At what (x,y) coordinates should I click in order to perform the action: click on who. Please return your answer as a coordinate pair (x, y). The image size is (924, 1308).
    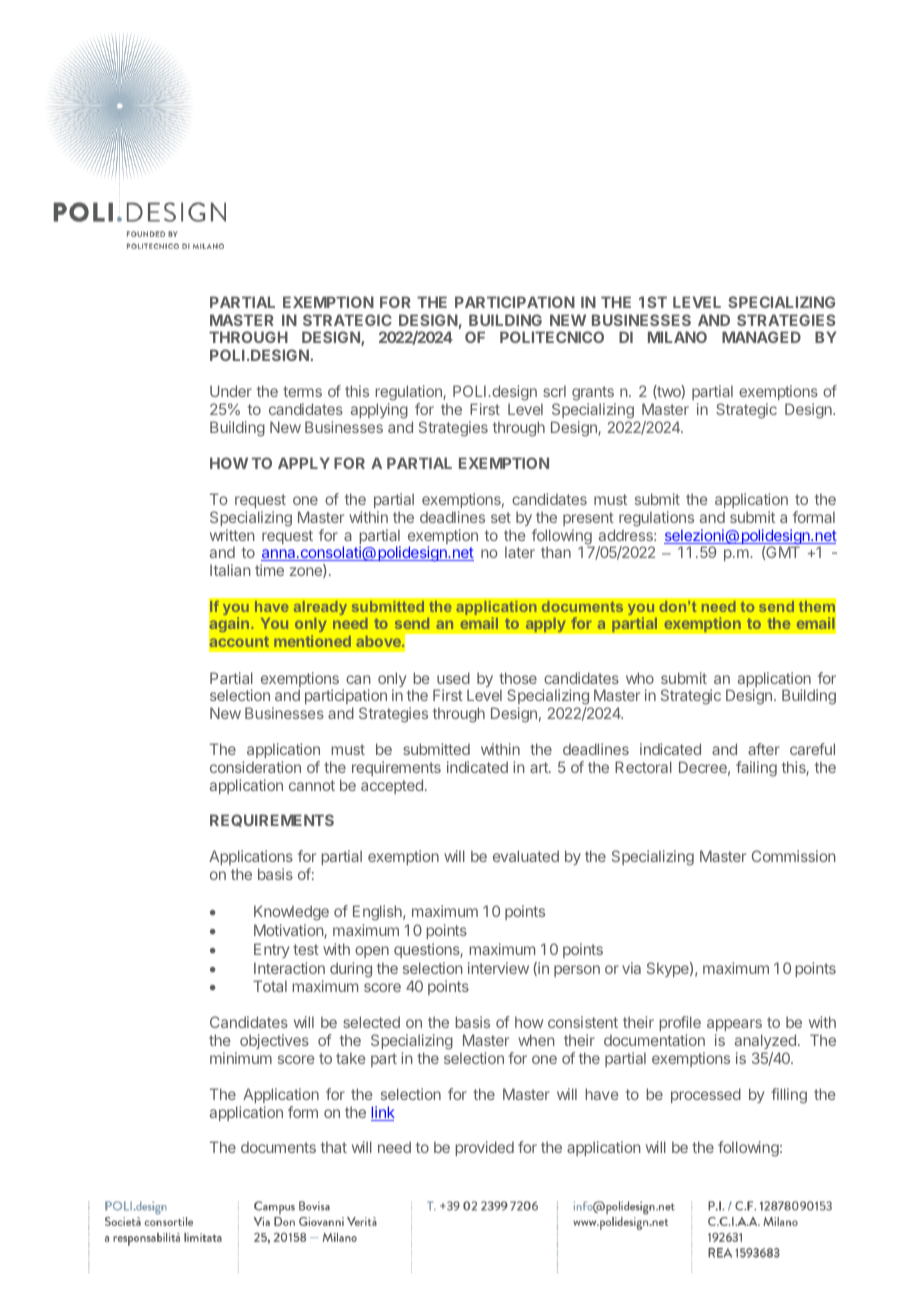
    Looking at the image, I should click on (640, 678).
